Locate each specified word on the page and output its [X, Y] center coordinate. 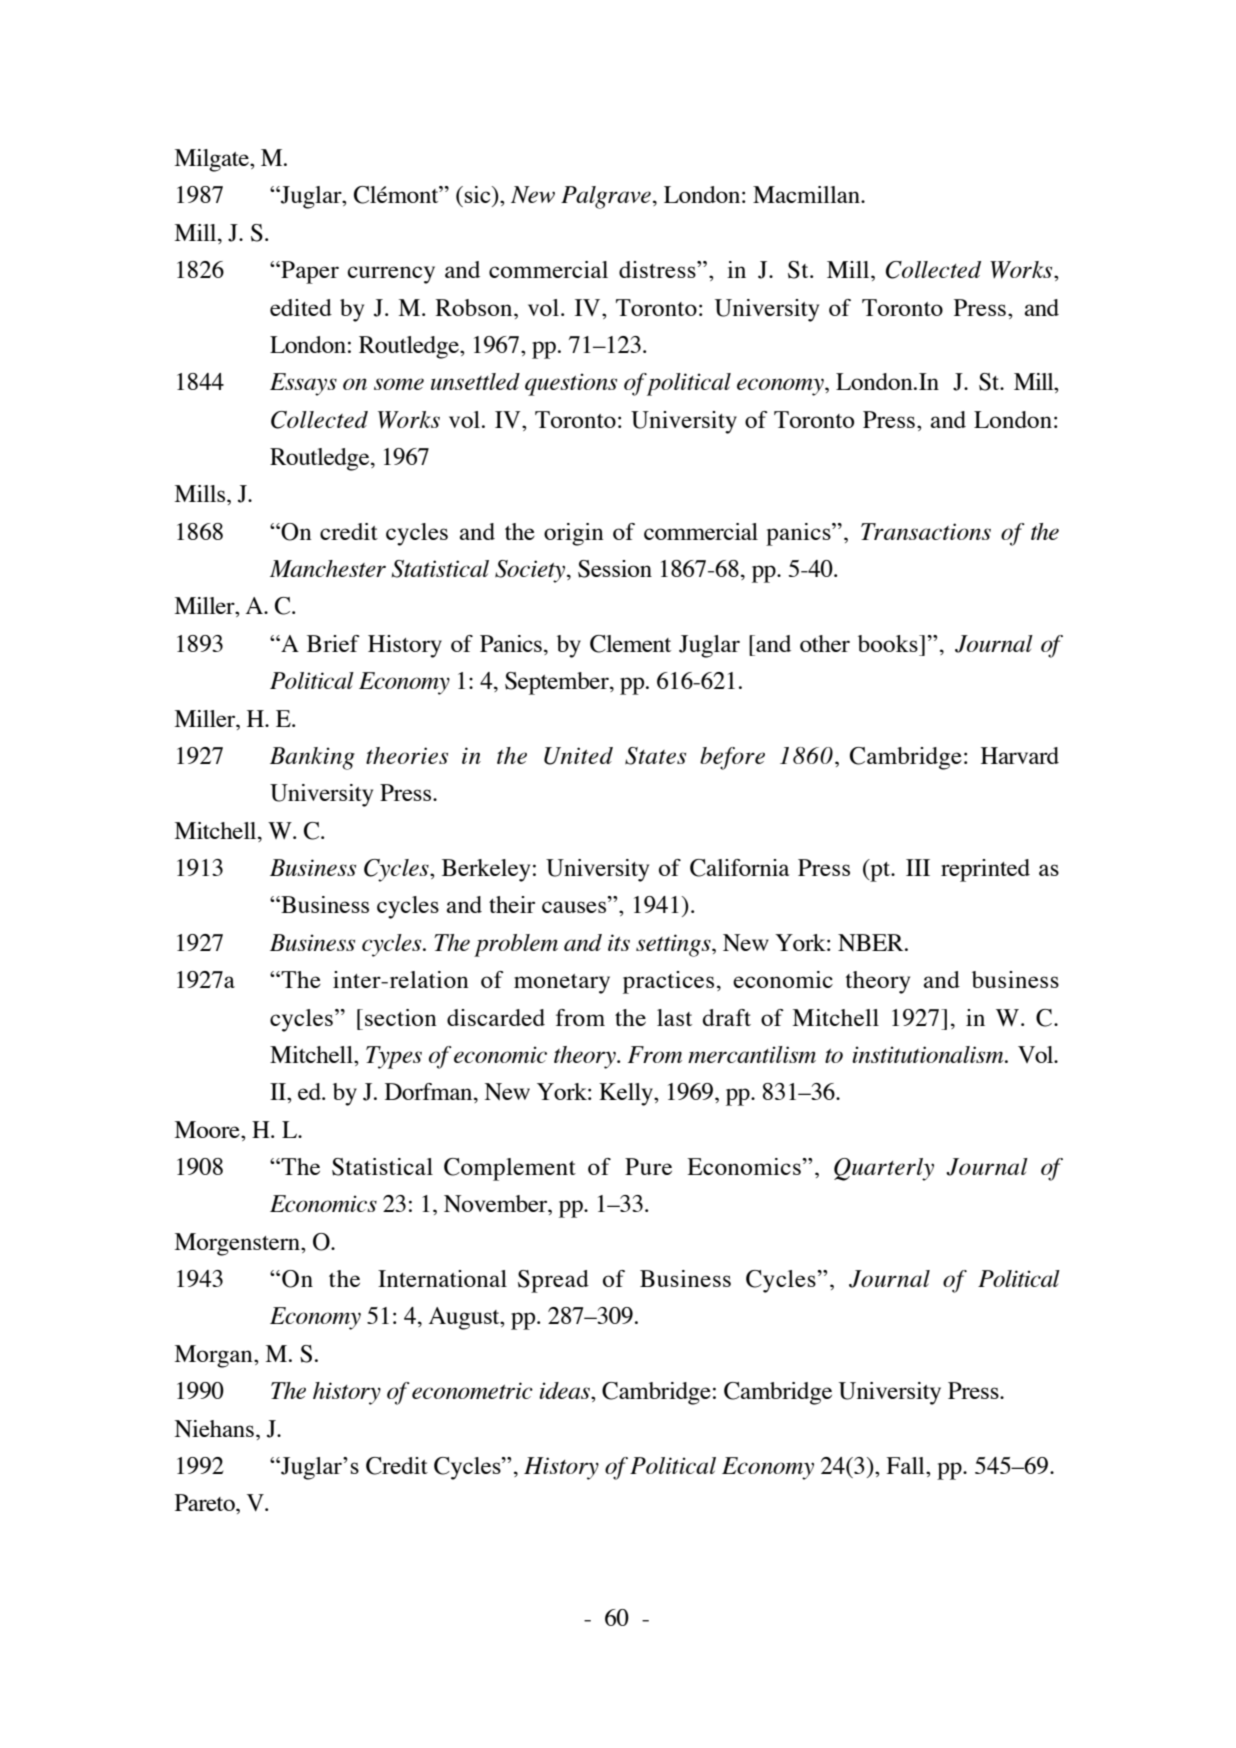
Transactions [926, 531]
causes [575, 907]
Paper [309, 272]
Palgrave [606, 197]
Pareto [206, 1502]
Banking [312, 758]
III [918, 867]
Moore [208, 1129]
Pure [648, 1166]
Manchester [328, 568]
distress [658, 269]
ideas [565, 1390]
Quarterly [884, 1169]
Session [615, 569]
